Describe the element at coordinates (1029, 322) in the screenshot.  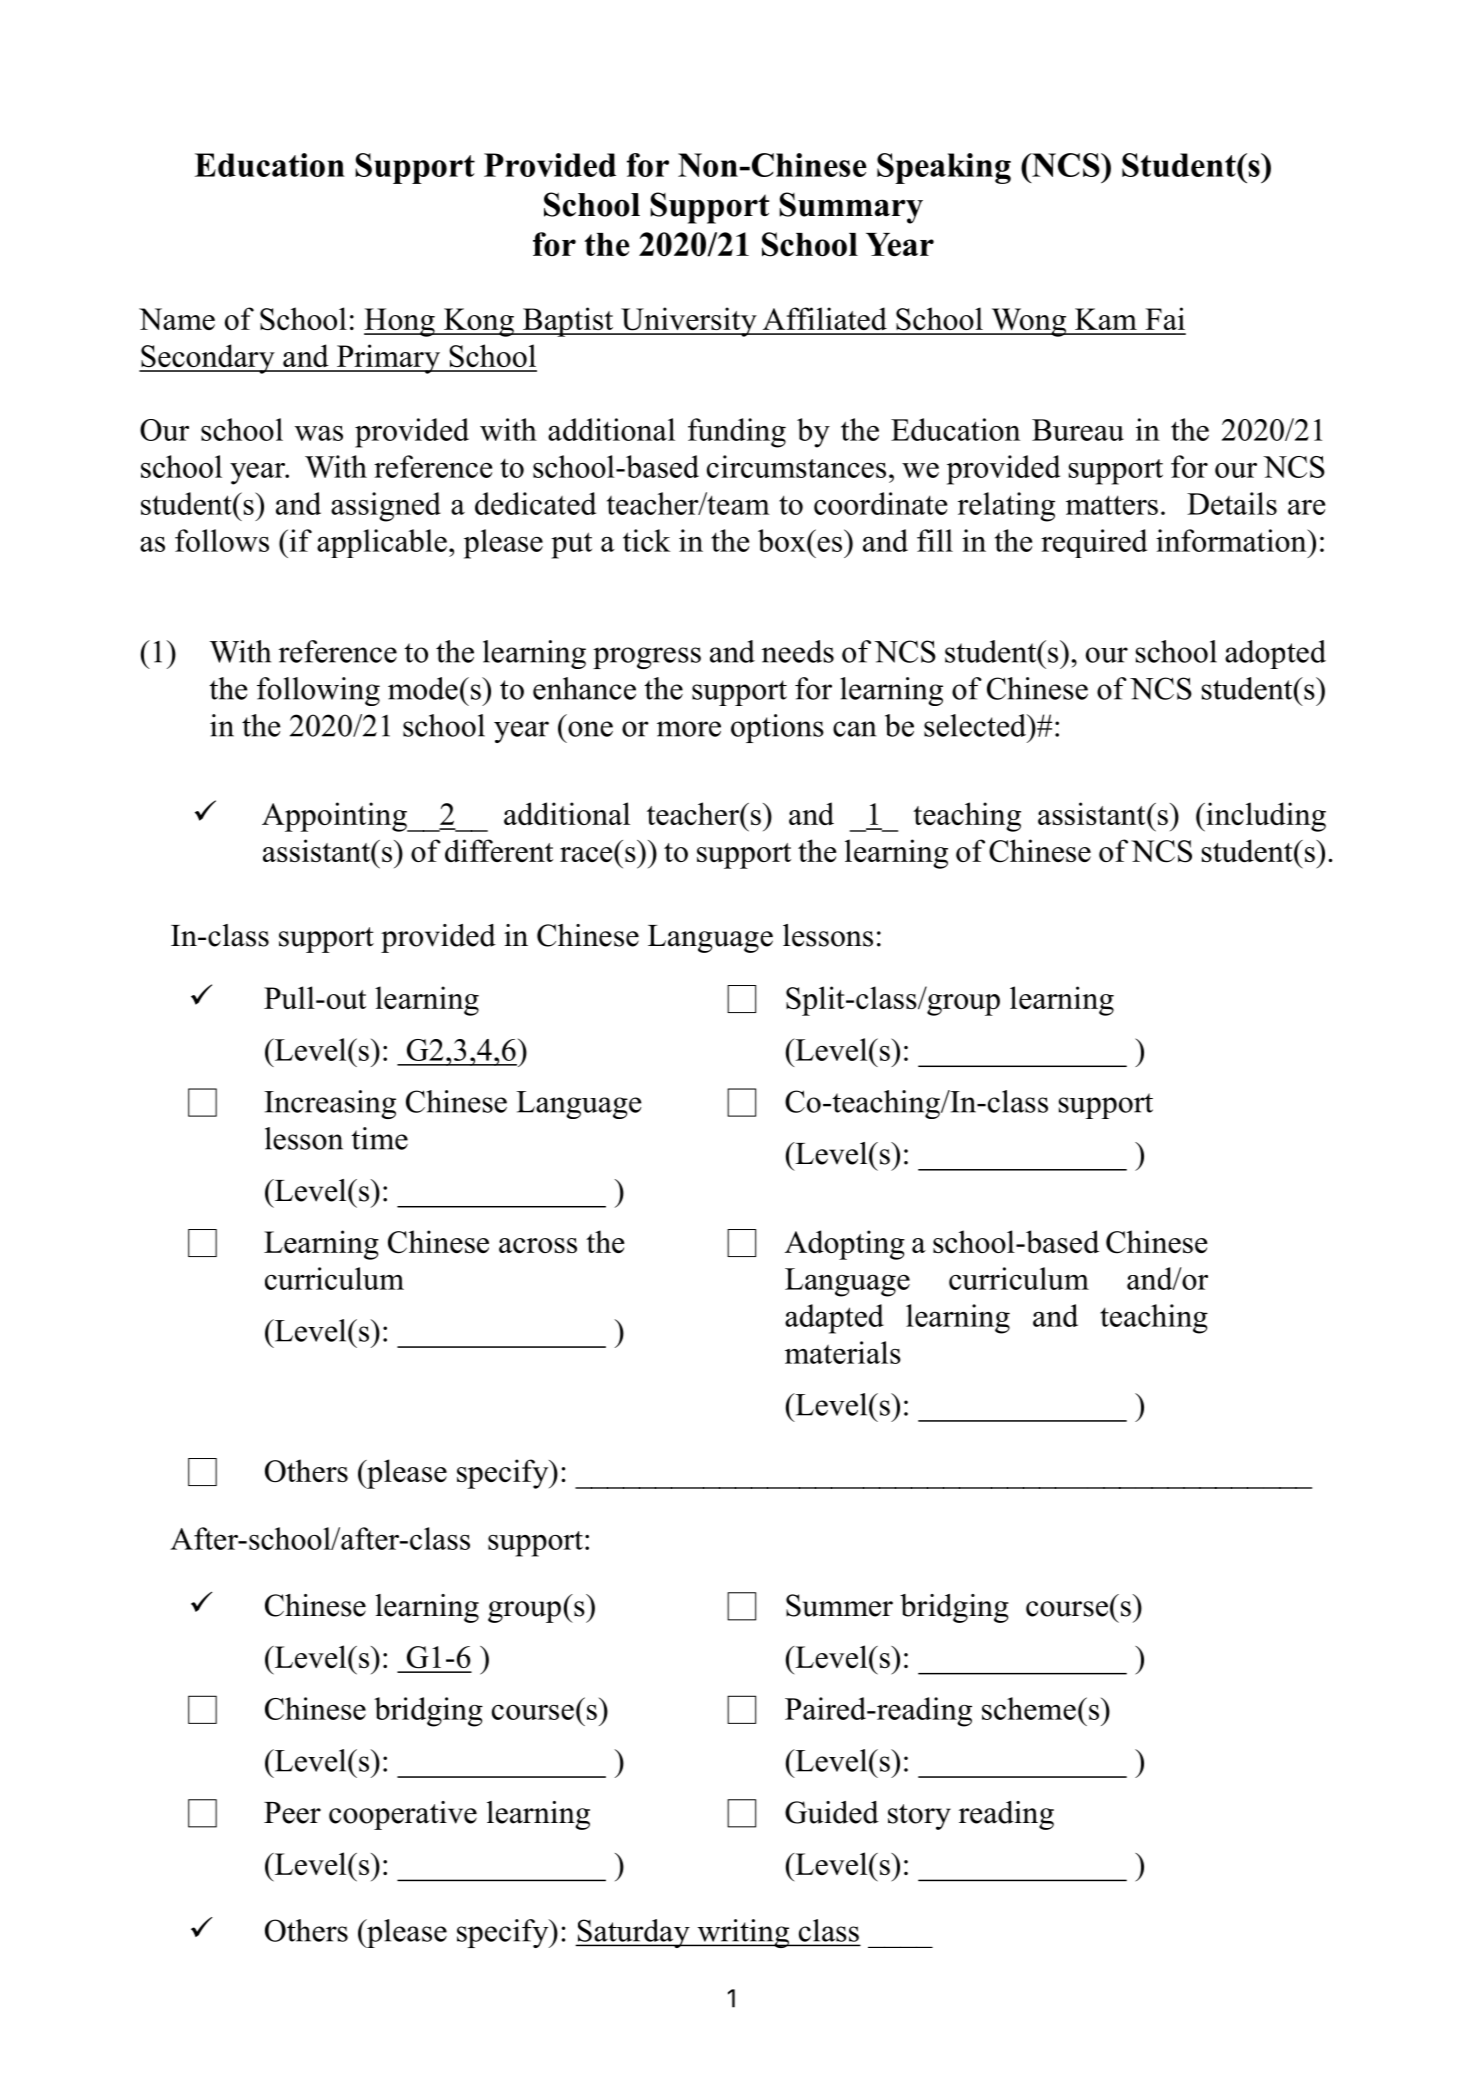
I see `Wong` at that location.
